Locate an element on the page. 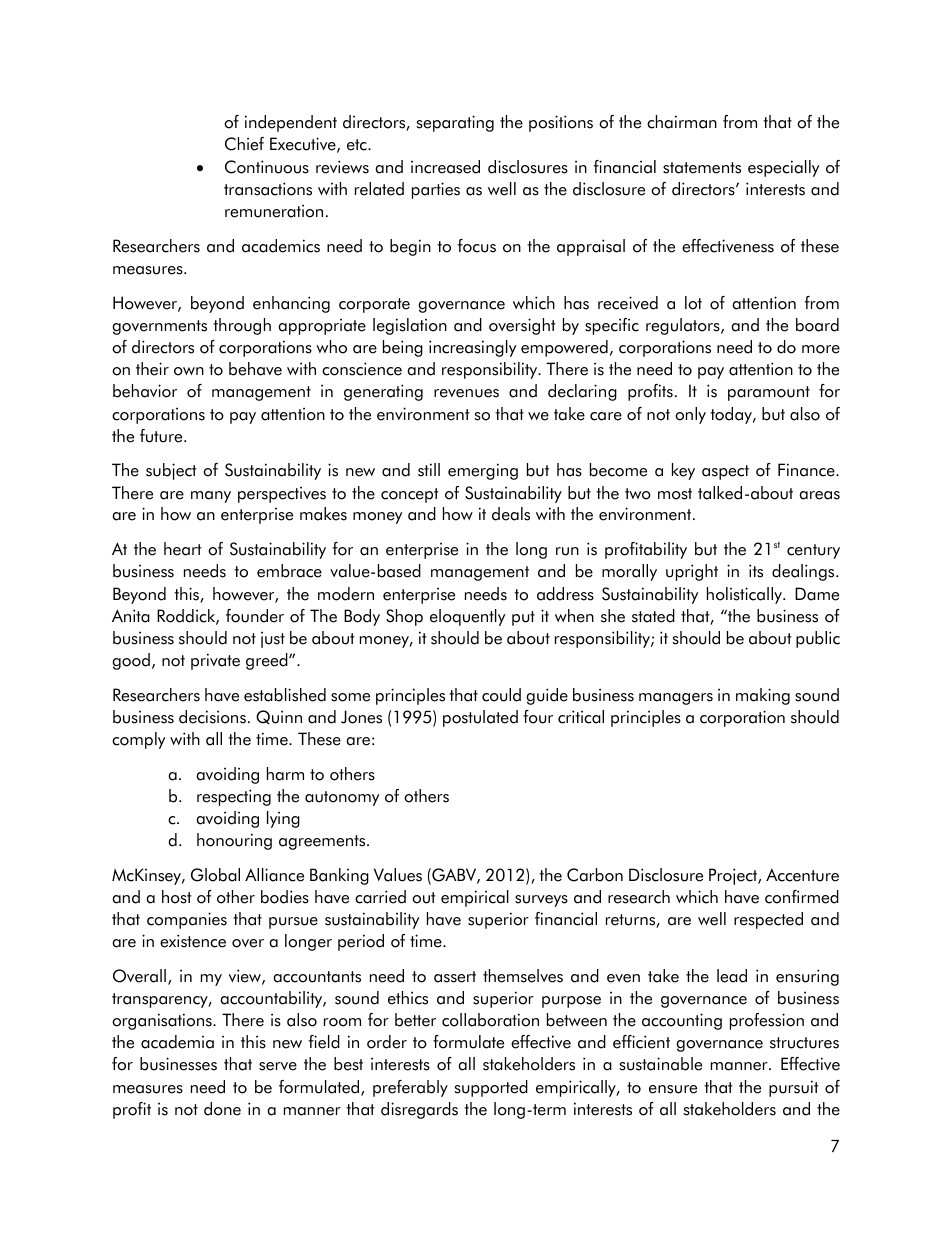  done is located at coordinates (222, 1109).
